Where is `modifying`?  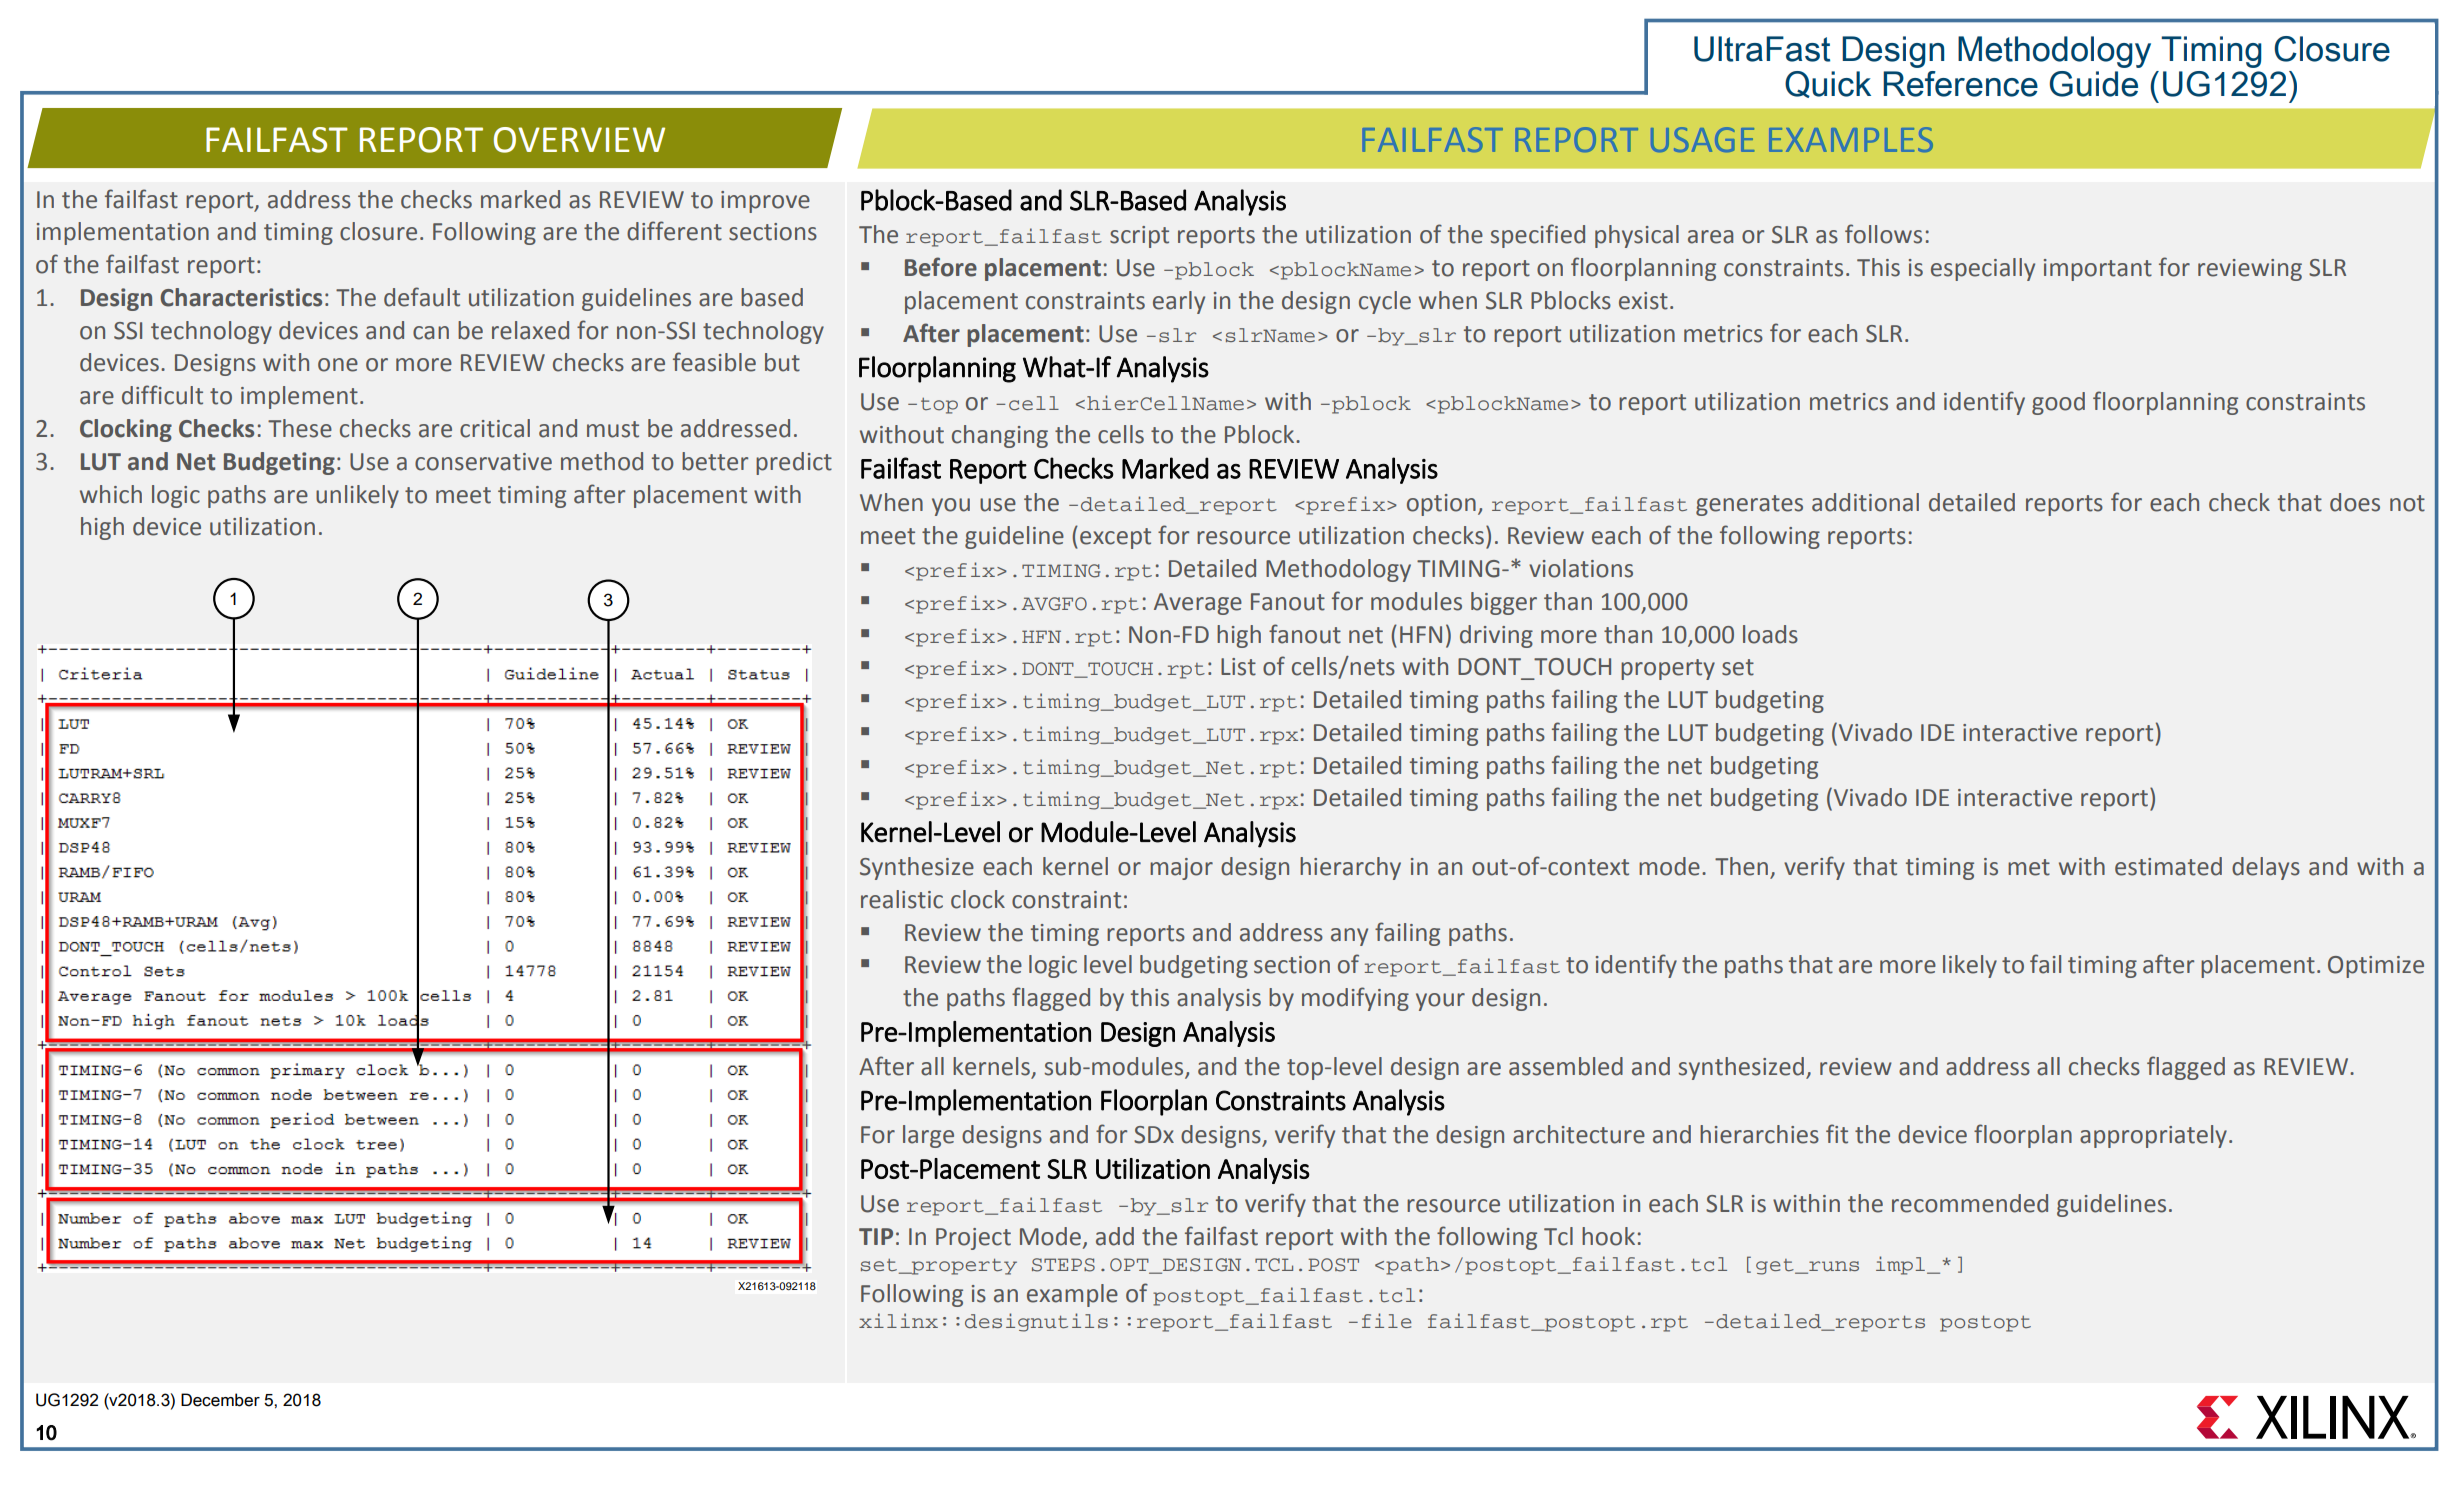
modifying is located at coordinates (1355, 999).
